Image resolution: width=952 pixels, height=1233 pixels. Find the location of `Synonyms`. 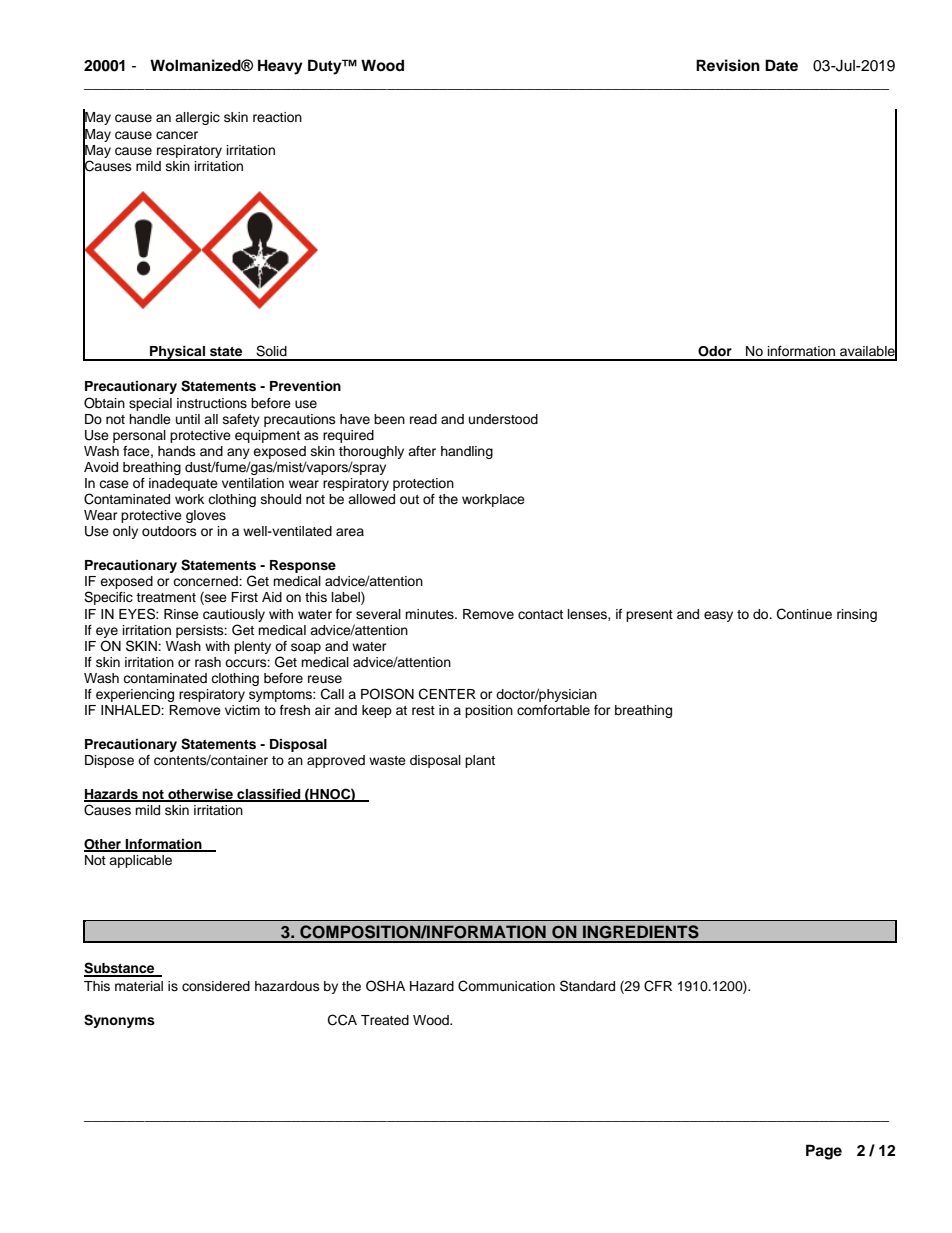

Synonyms is located at coordinates (119, 1021).
